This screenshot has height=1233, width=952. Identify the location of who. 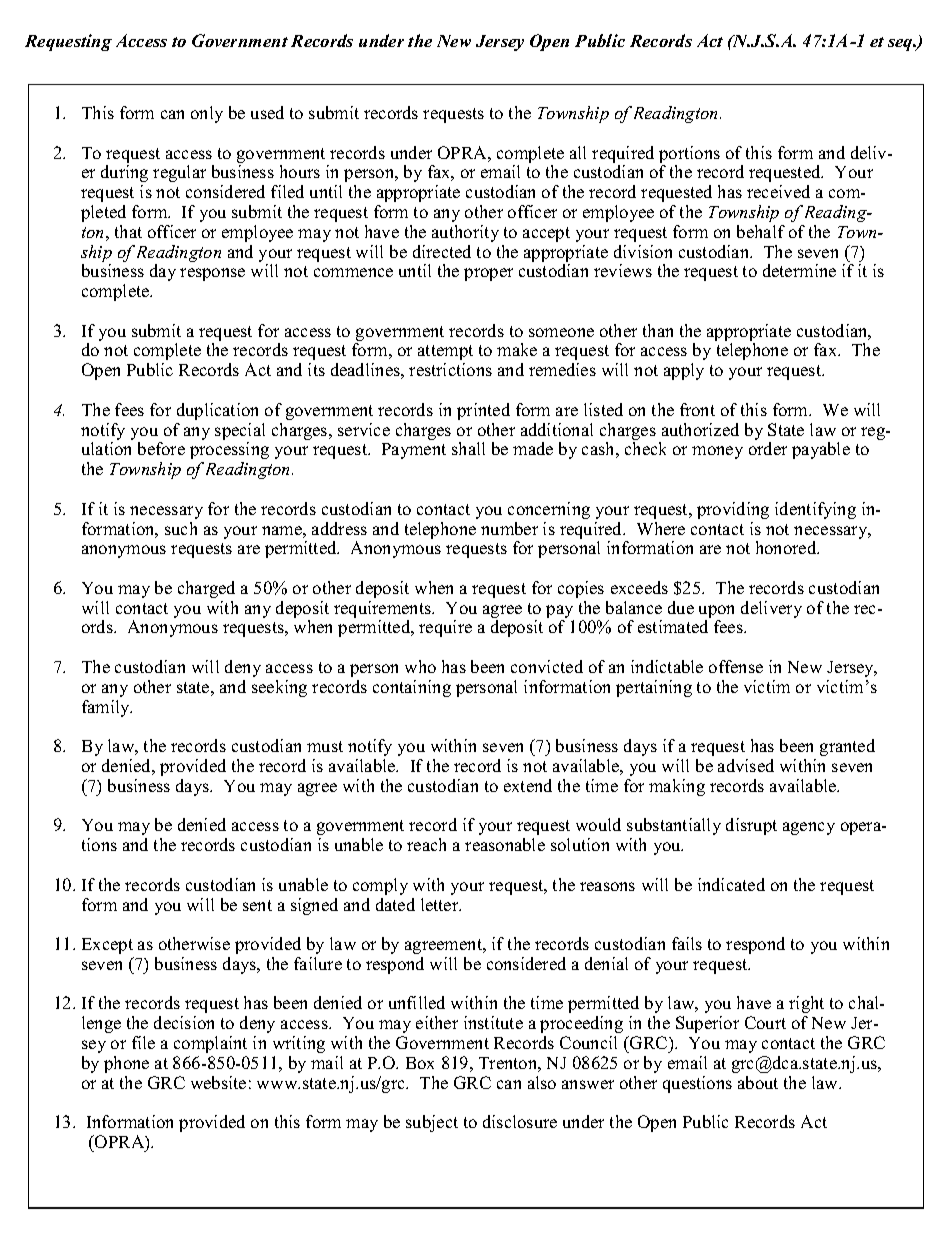
(420, 666).
